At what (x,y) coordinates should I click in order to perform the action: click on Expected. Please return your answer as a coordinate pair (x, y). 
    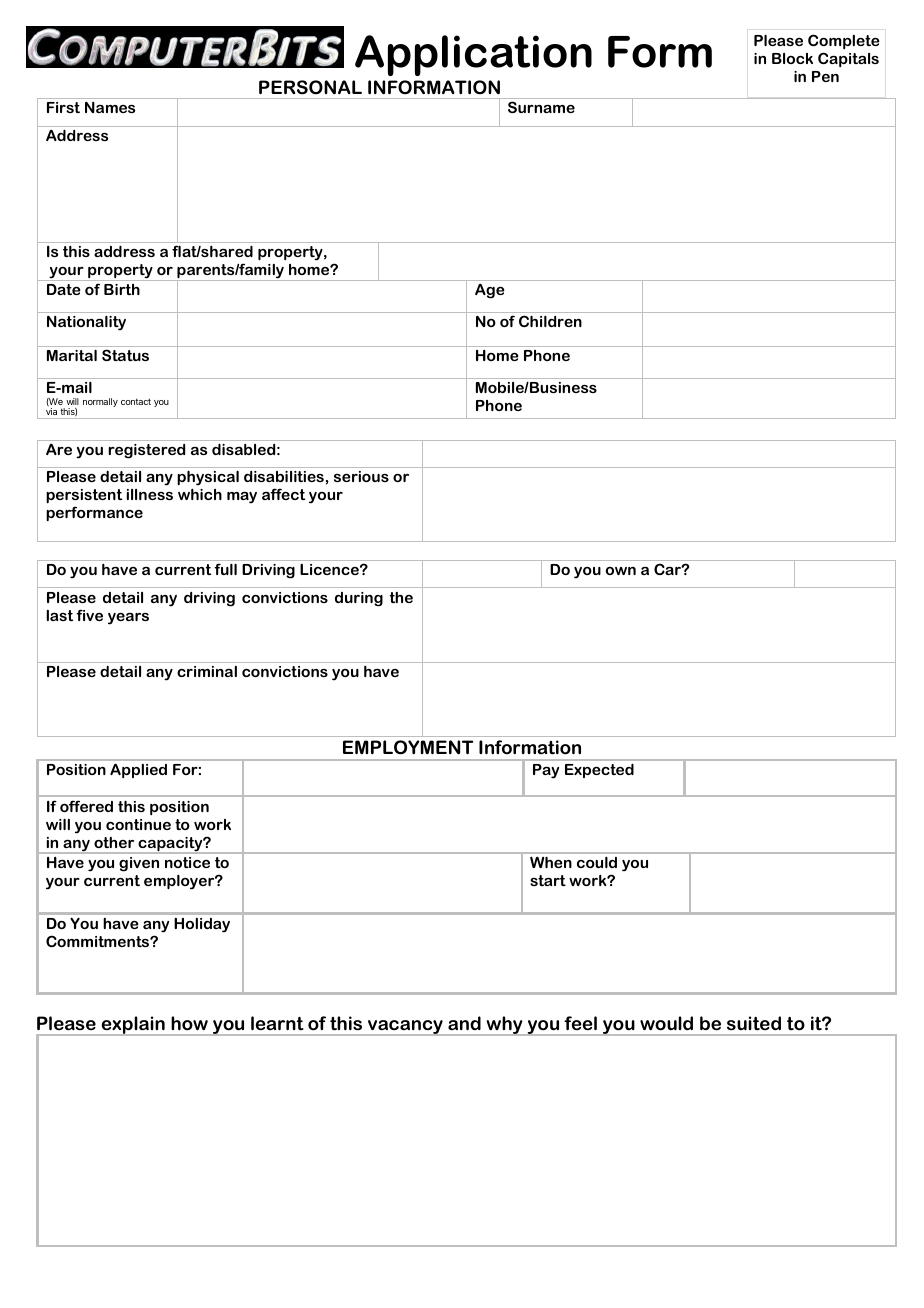
    Looking at the image, I should click on (599, 770).
